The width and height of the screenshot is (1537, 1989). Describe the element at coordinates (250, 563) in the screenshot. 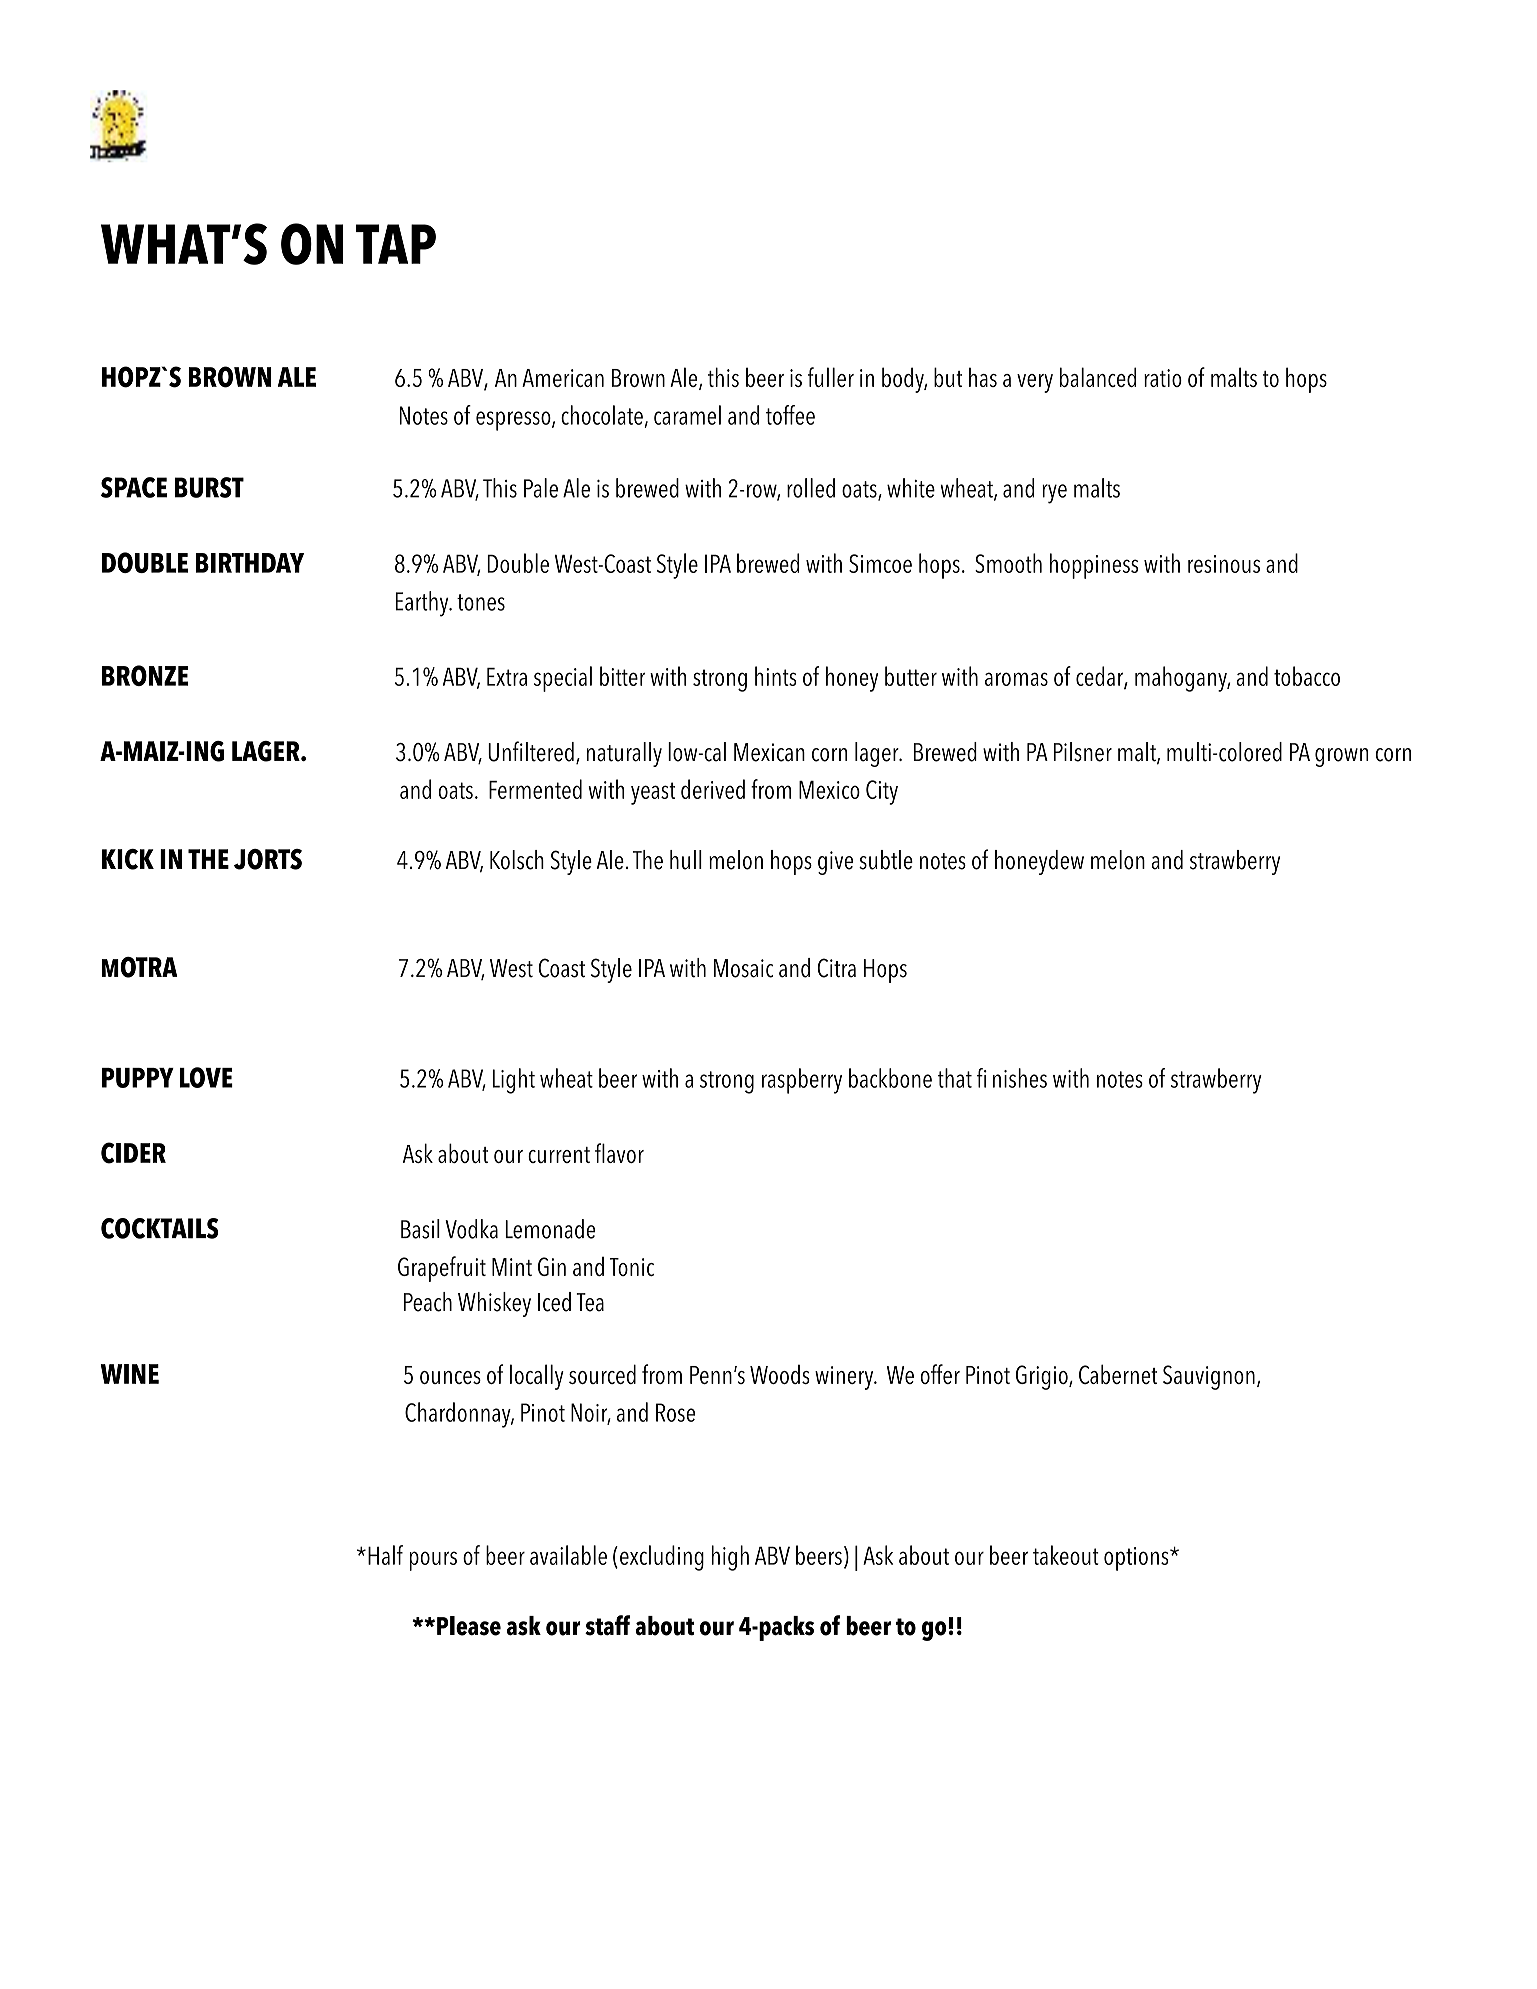

I see `BIRTHDAY` at that location.
